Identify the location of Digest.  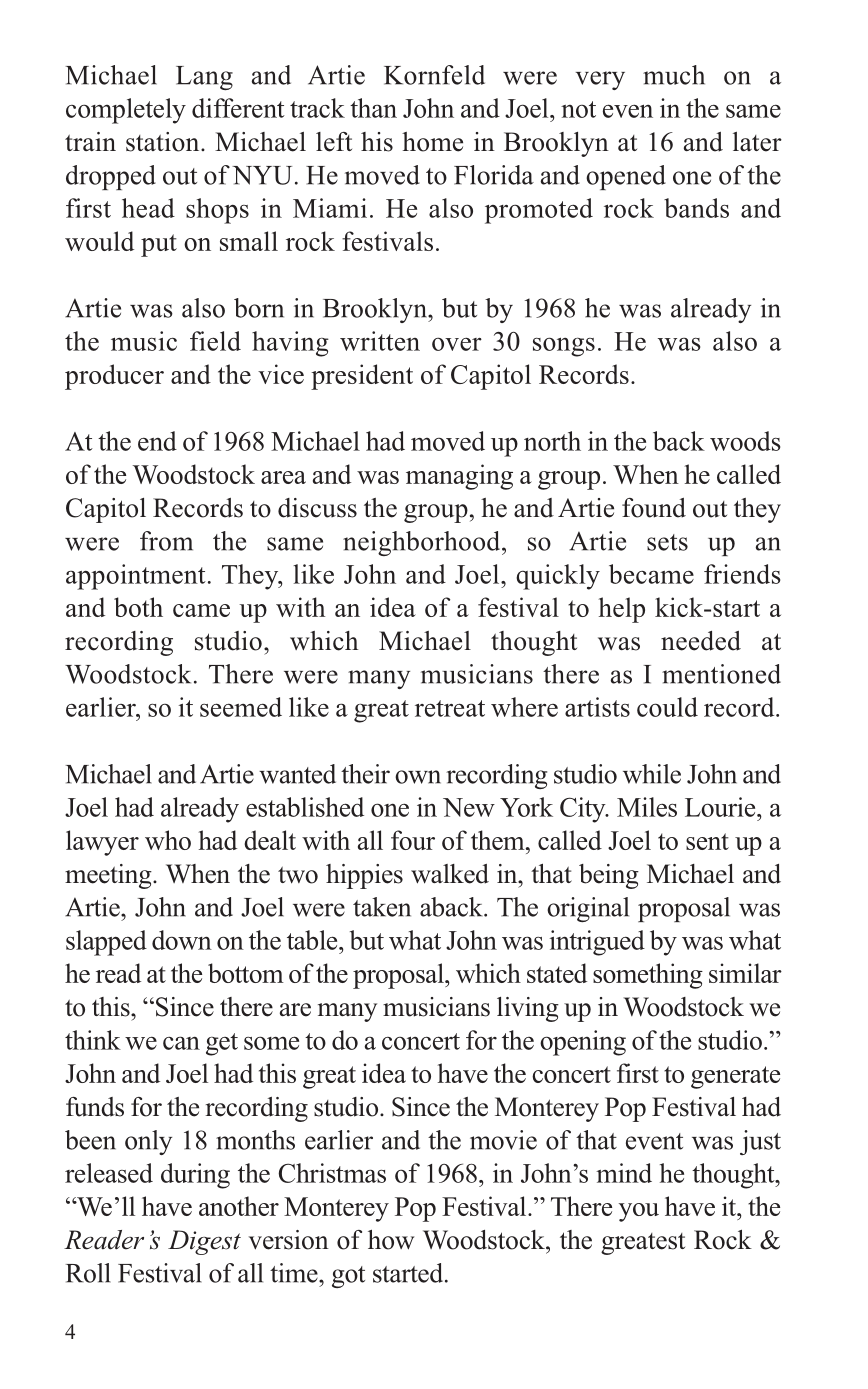
(204, 1242).
